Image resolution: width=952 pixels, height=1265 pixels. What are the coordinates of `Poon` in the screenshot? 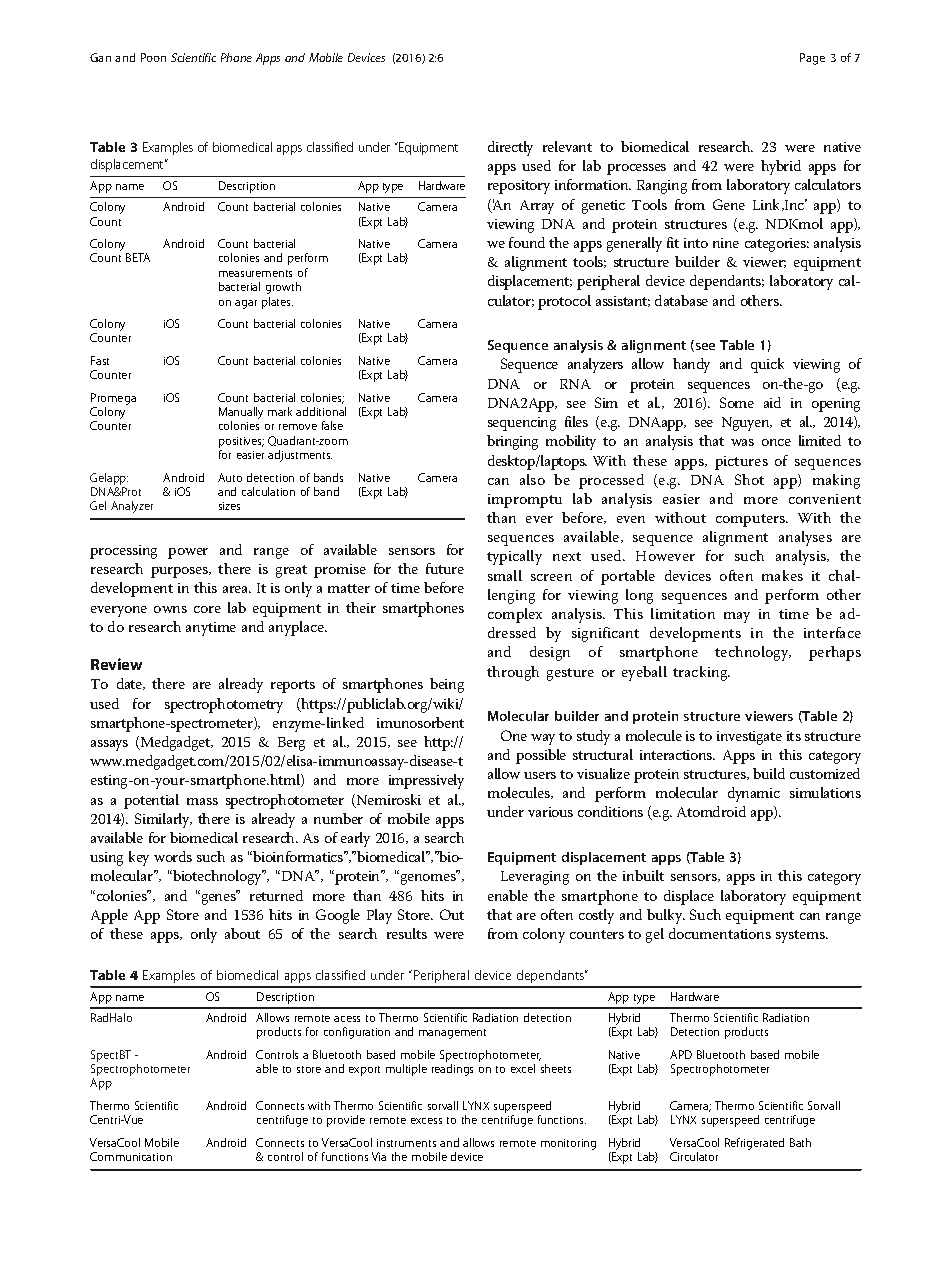 It's located at (153, 57).
